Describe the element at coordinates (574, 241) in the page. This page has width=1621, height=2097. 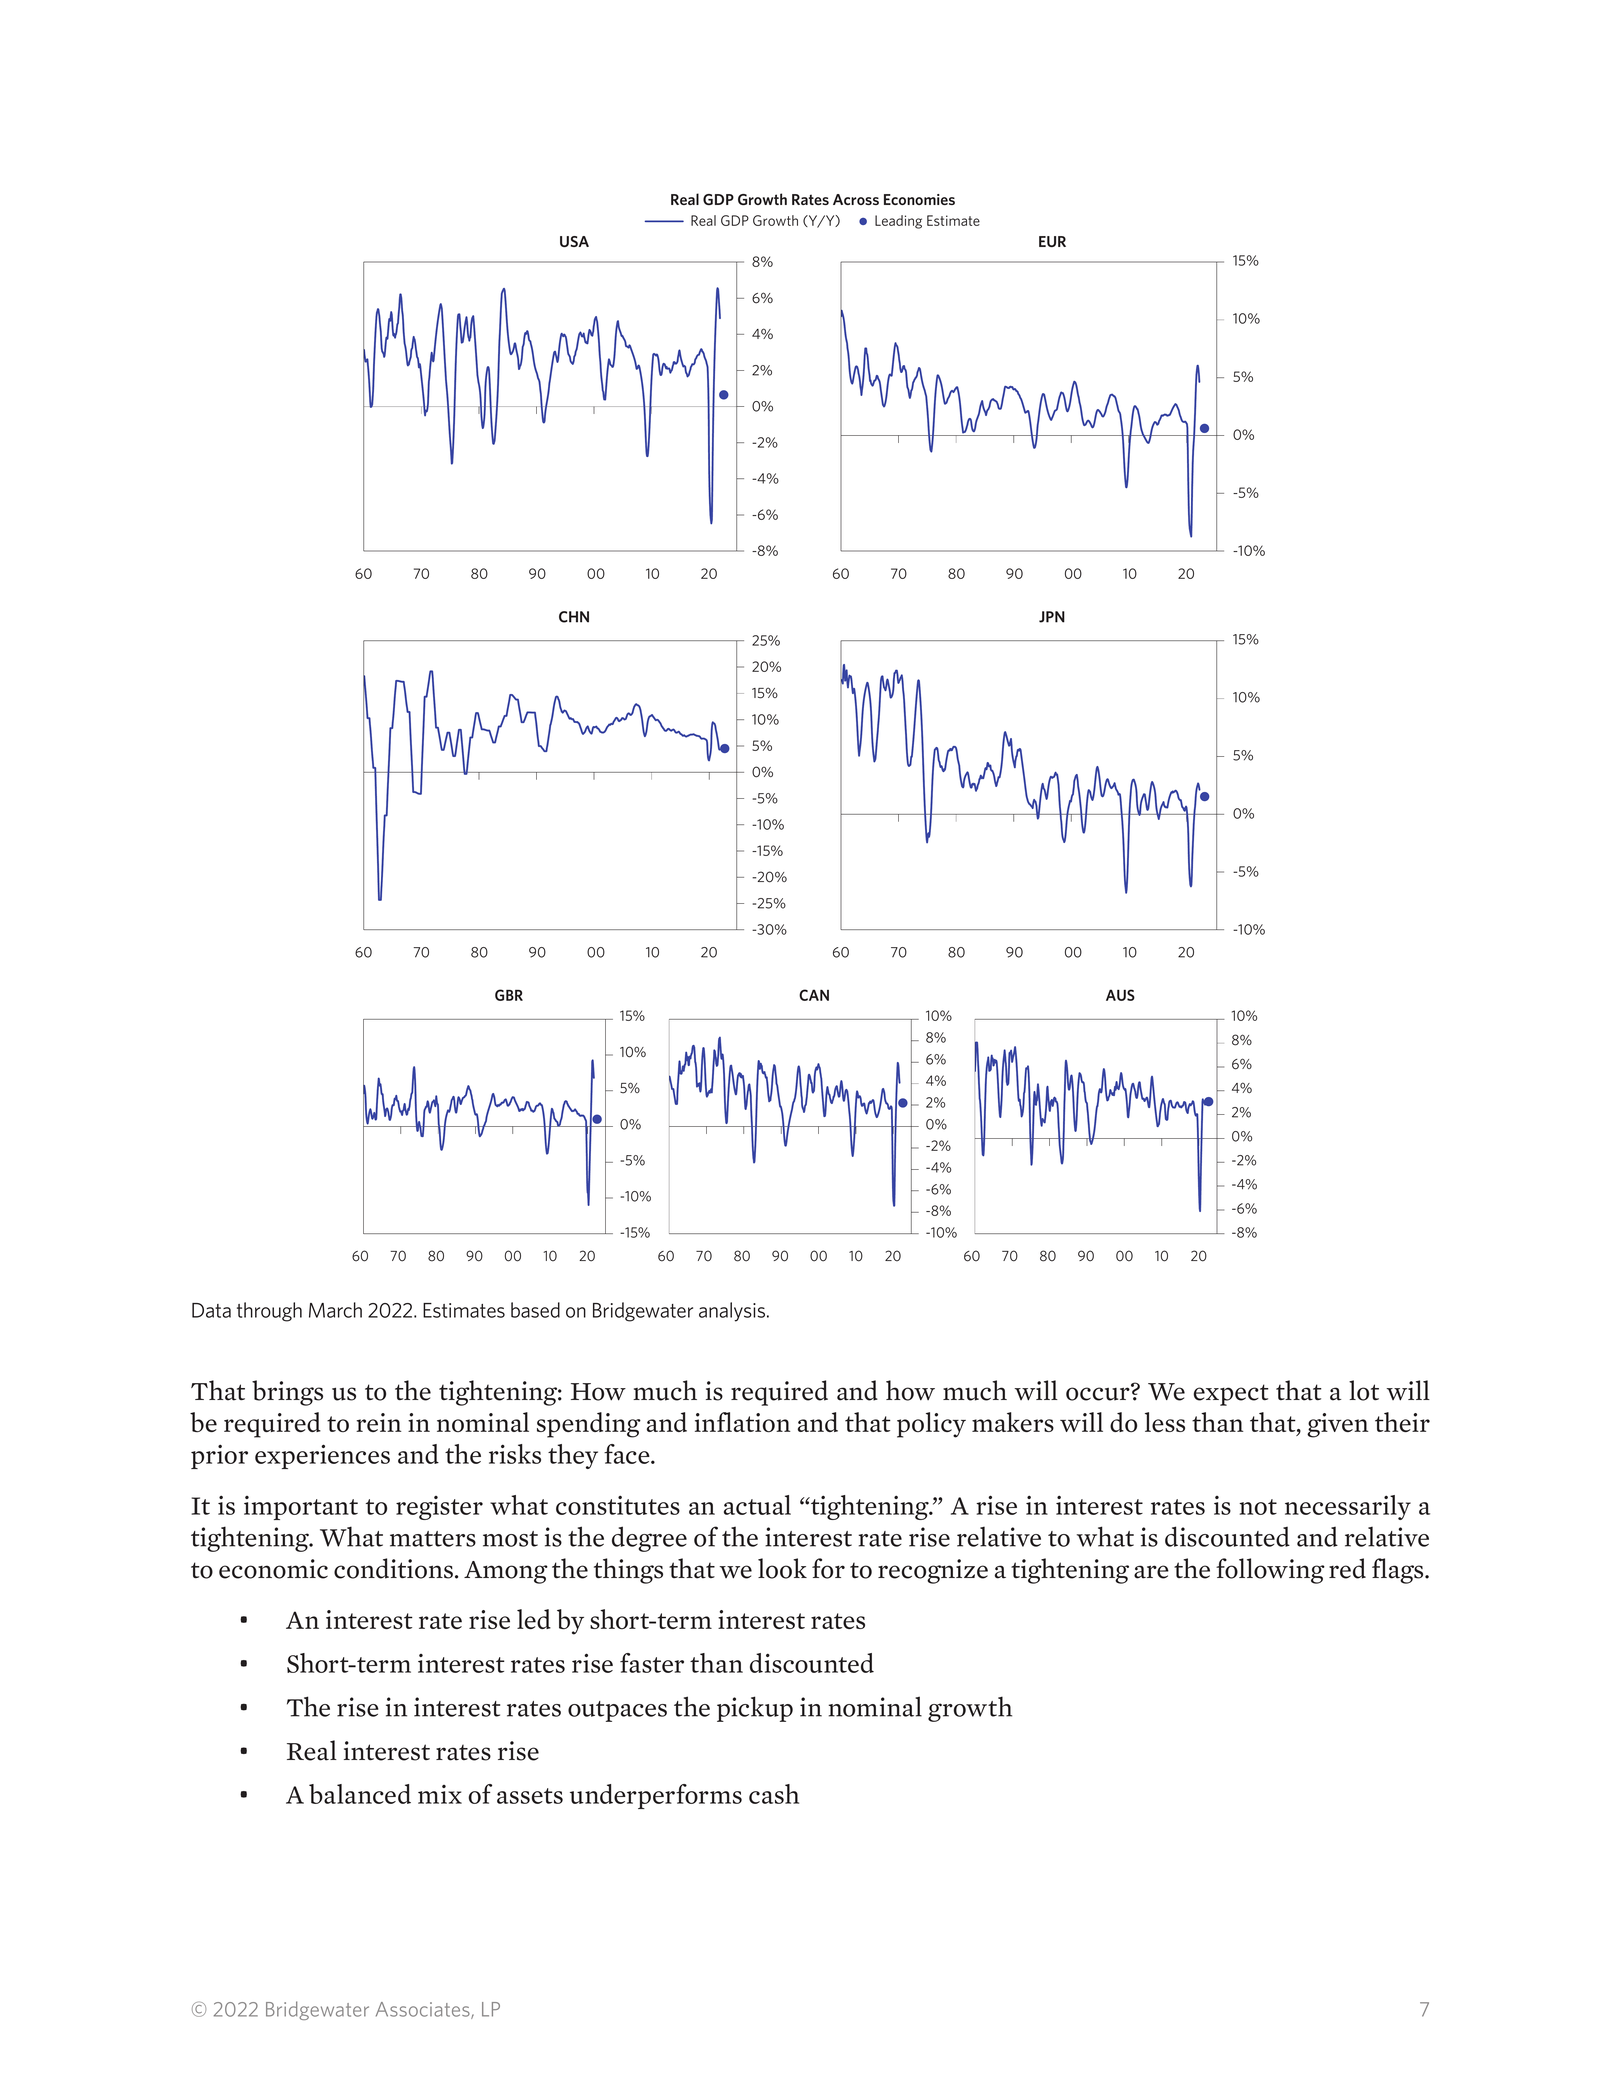
I see `USA` at that location.
